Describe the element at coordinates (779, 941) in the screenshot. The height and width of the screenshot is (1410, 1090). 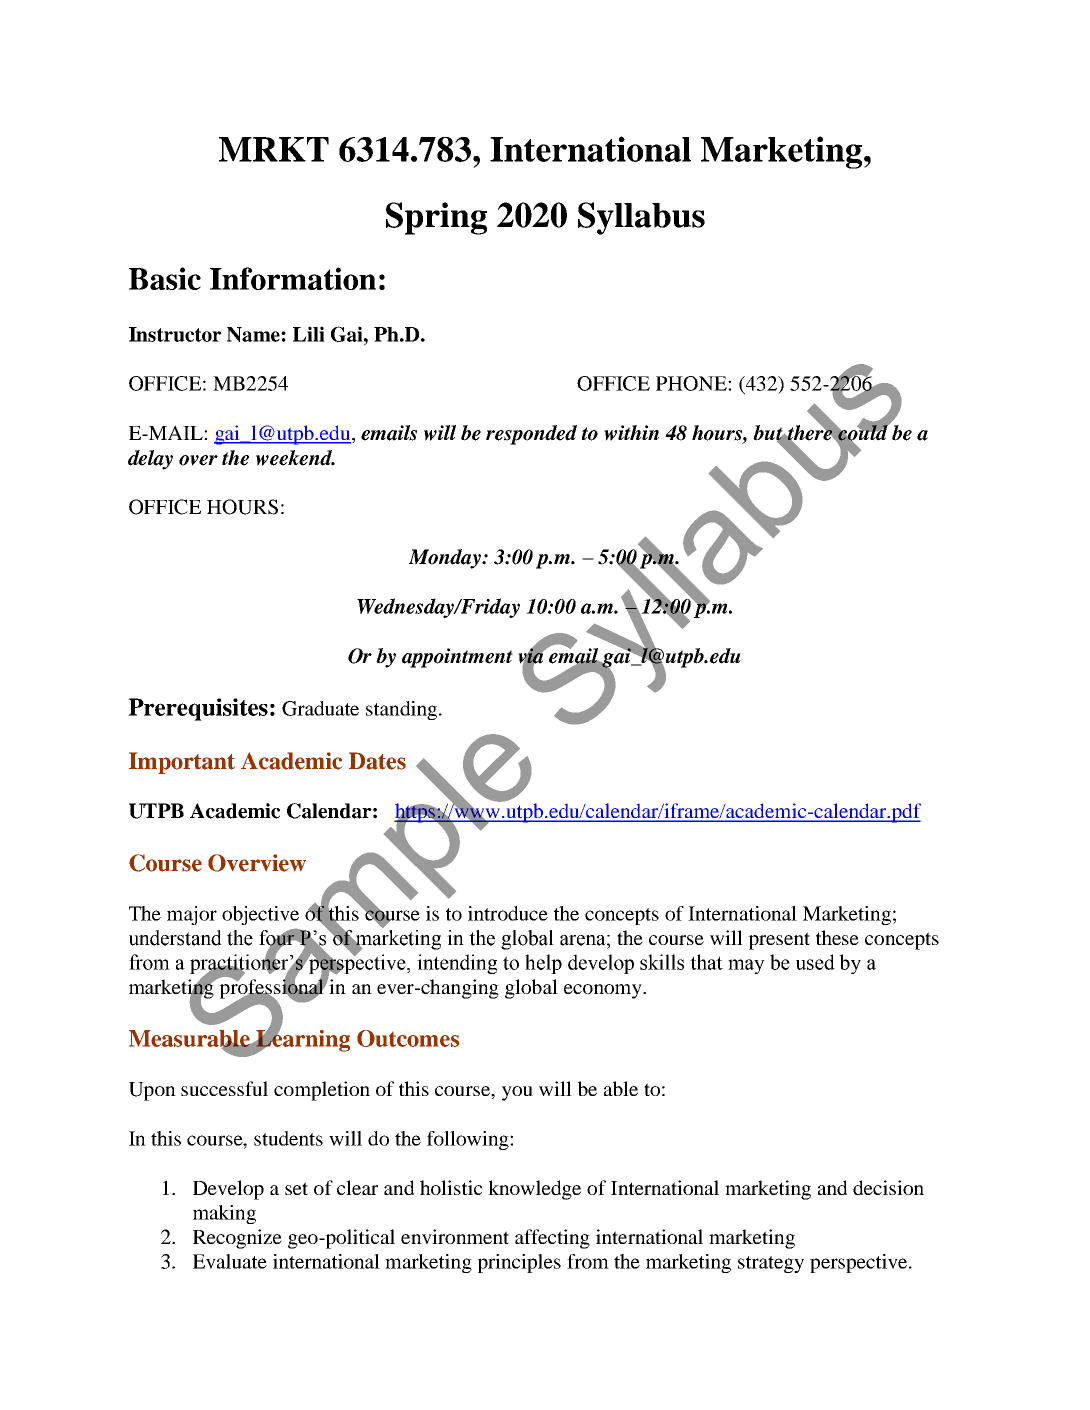
I see `present` at that location.
